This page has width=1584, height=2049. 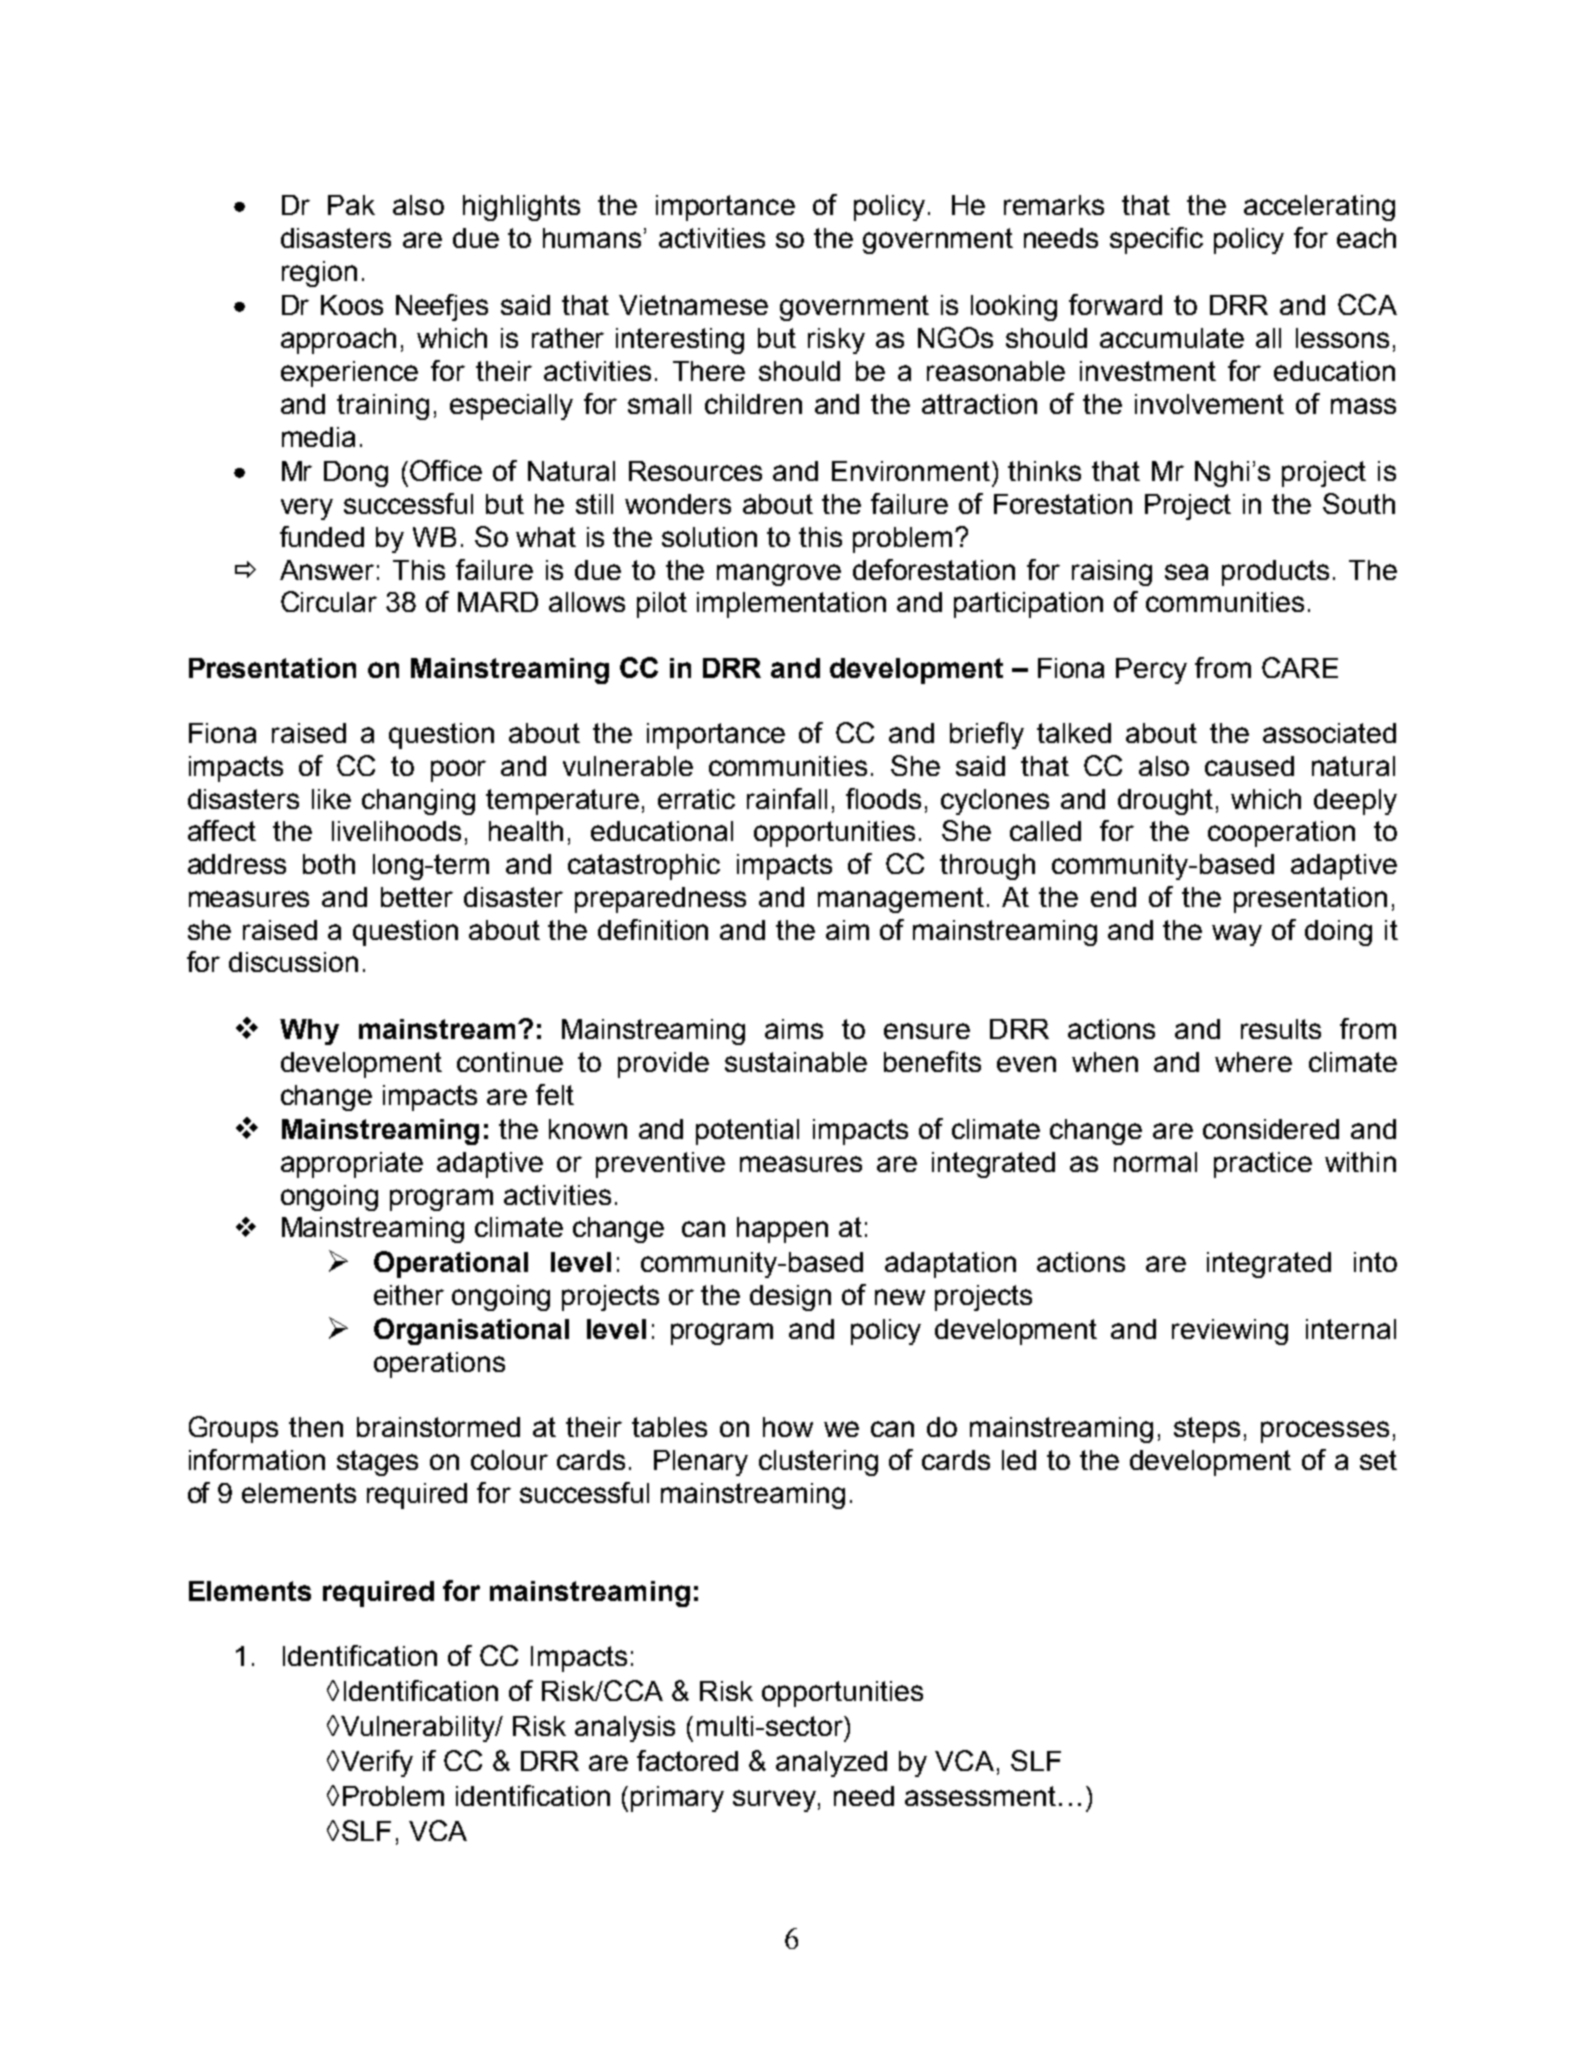 What do you see at coordinates (309, 1032) in the page?
I see `Why` at bounding box center [309, 1032].
